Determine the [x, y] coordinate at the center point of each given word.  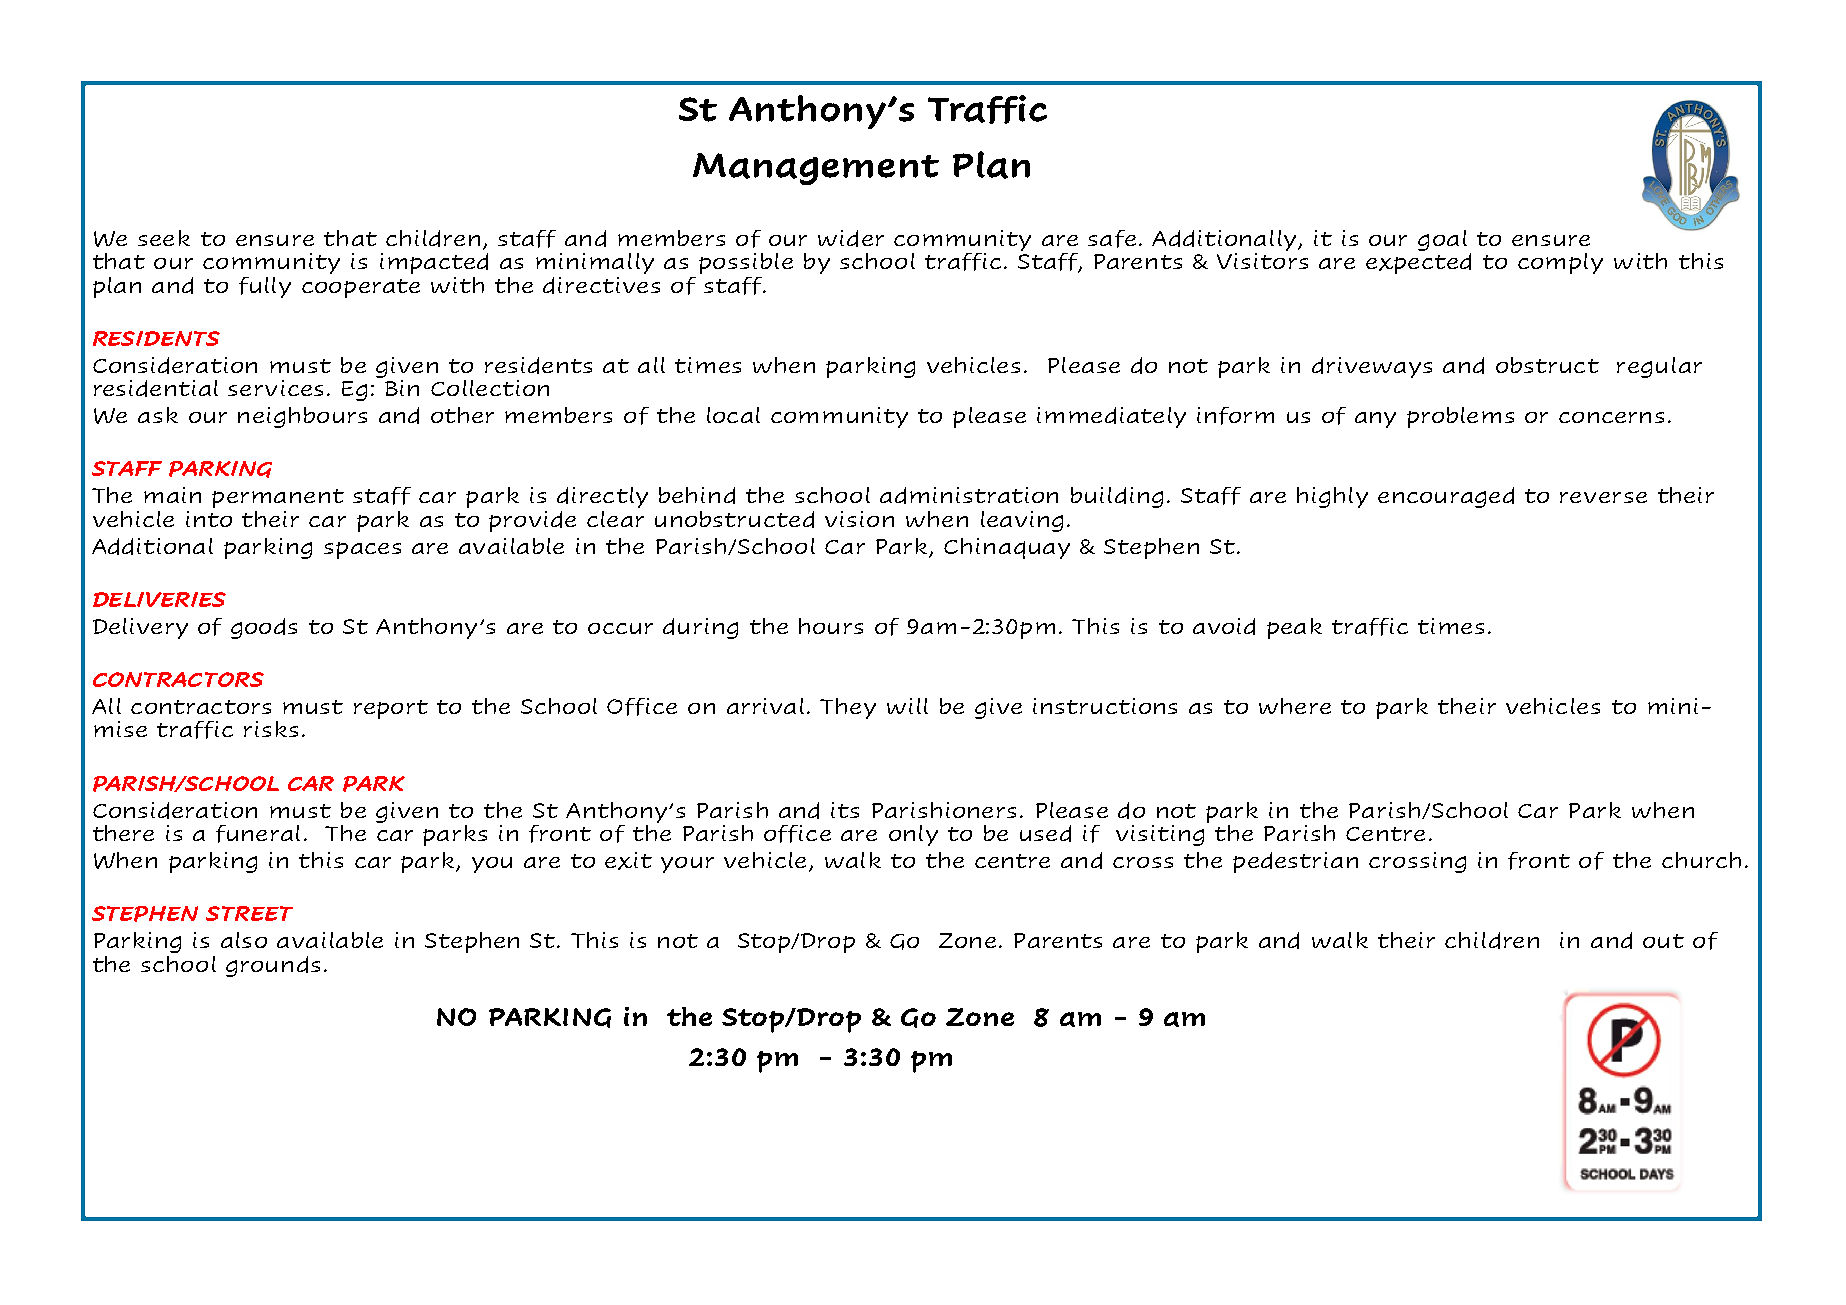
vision [859, 519]
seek [164, 238]
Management [816, 169]
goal [1442, 240]
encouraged [1446, 497]
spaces [362, 550]
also [244, 940]
